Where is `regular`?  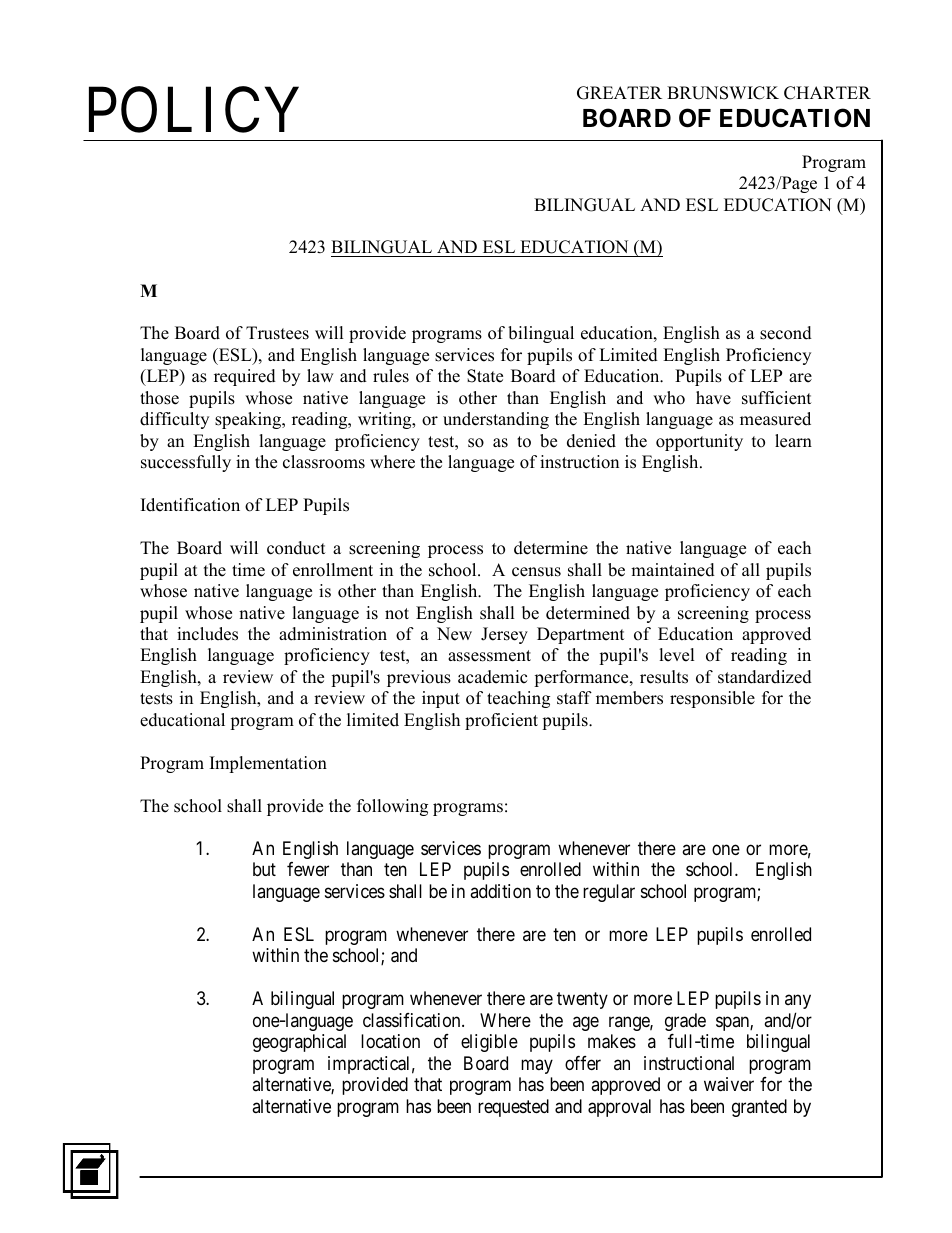 regular is located at coordinates (609, 893).
